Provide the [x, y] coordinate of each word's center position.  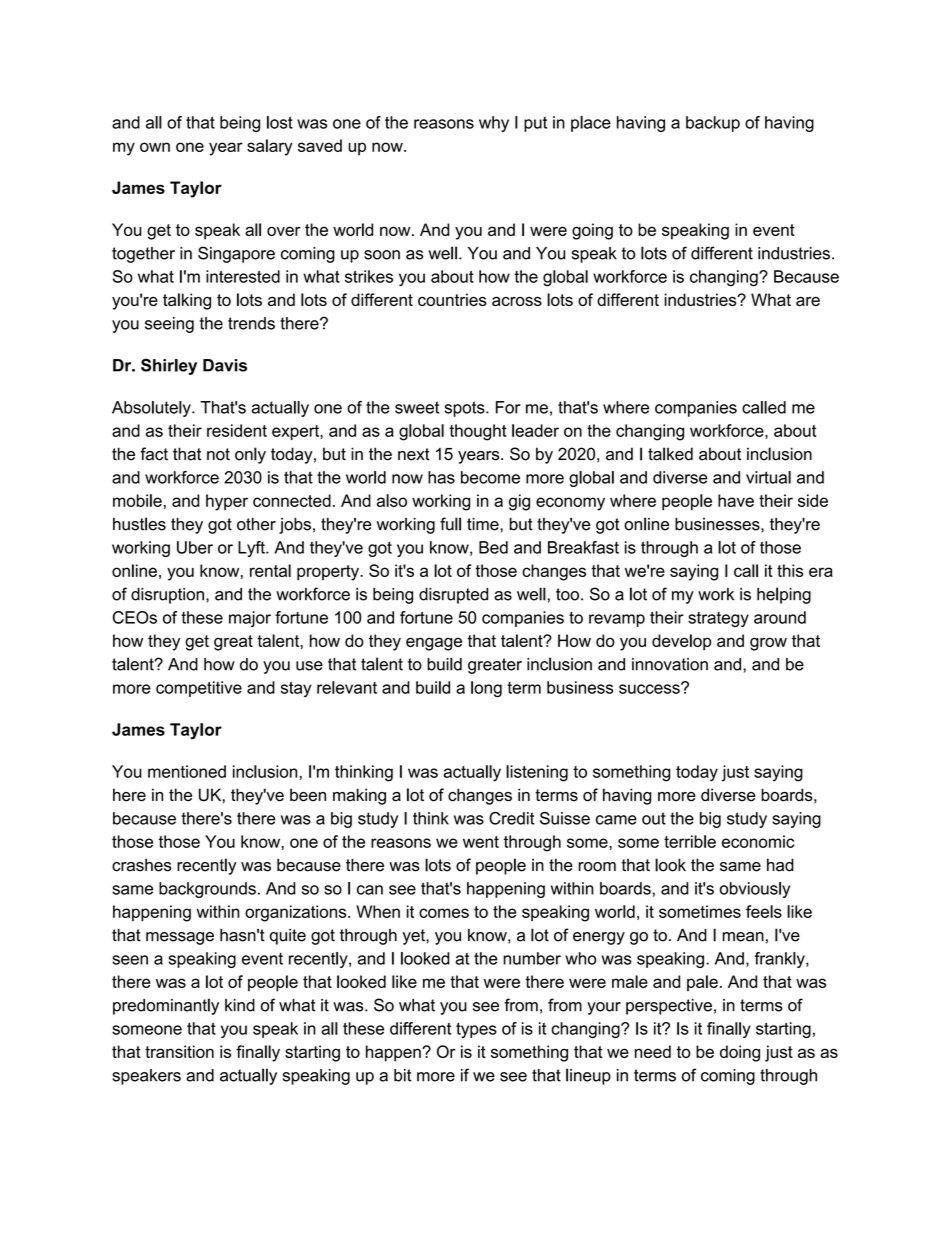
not [218, 454]
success [650, 688]
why [494, 124]
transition [179, 1051]
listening [537, 773]
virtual [768, 477]
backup [713, 124]
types [476, 1030]
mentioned [187, 771]
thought [478, 432]
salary [270, 147]
